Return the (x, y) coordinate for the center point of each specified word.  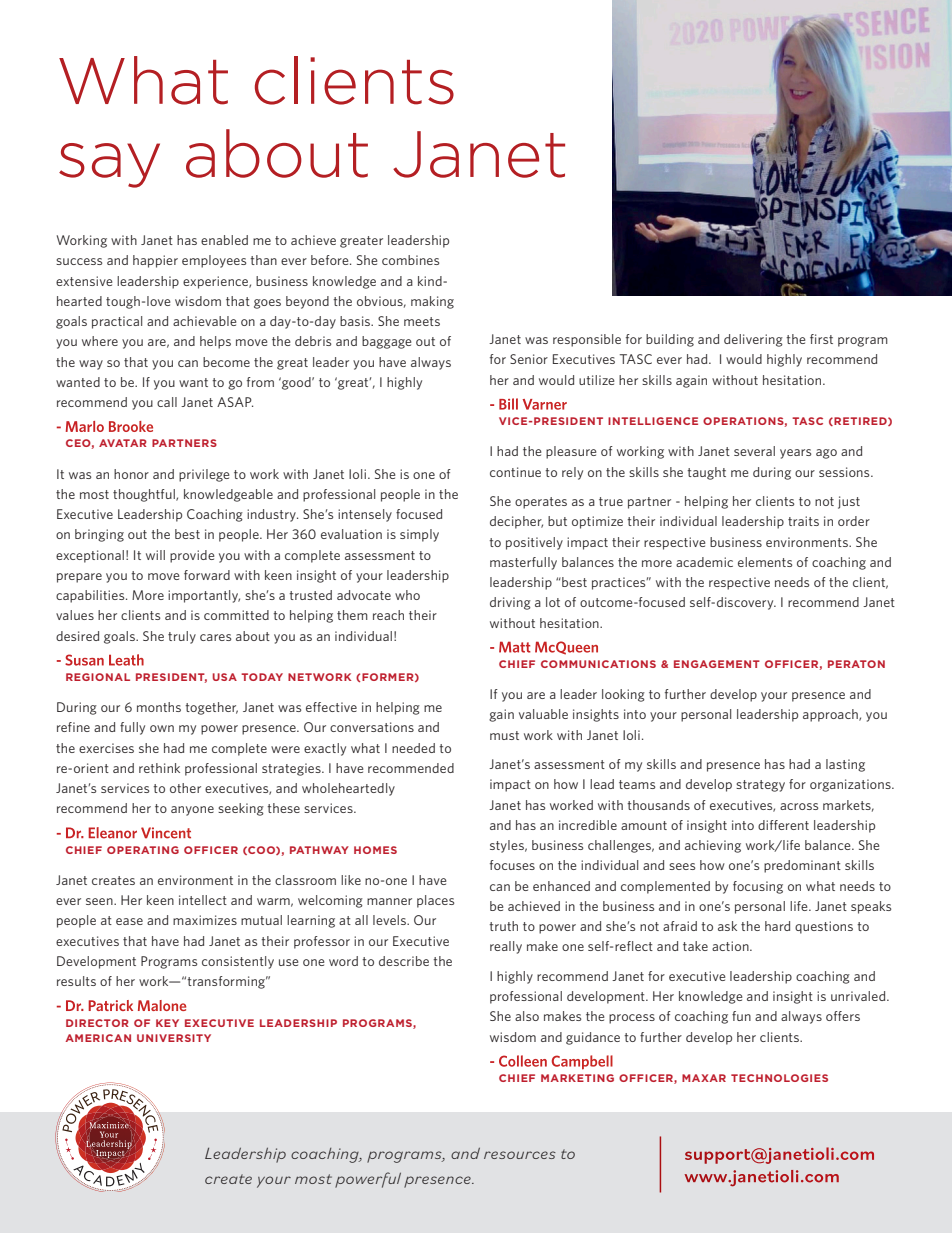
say (109, 165)
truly (182, 637)
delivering (753, 340)
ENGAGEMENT (717, 664)
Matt (515, 647)
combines (410, 260)
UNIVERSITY (174, 1038)
